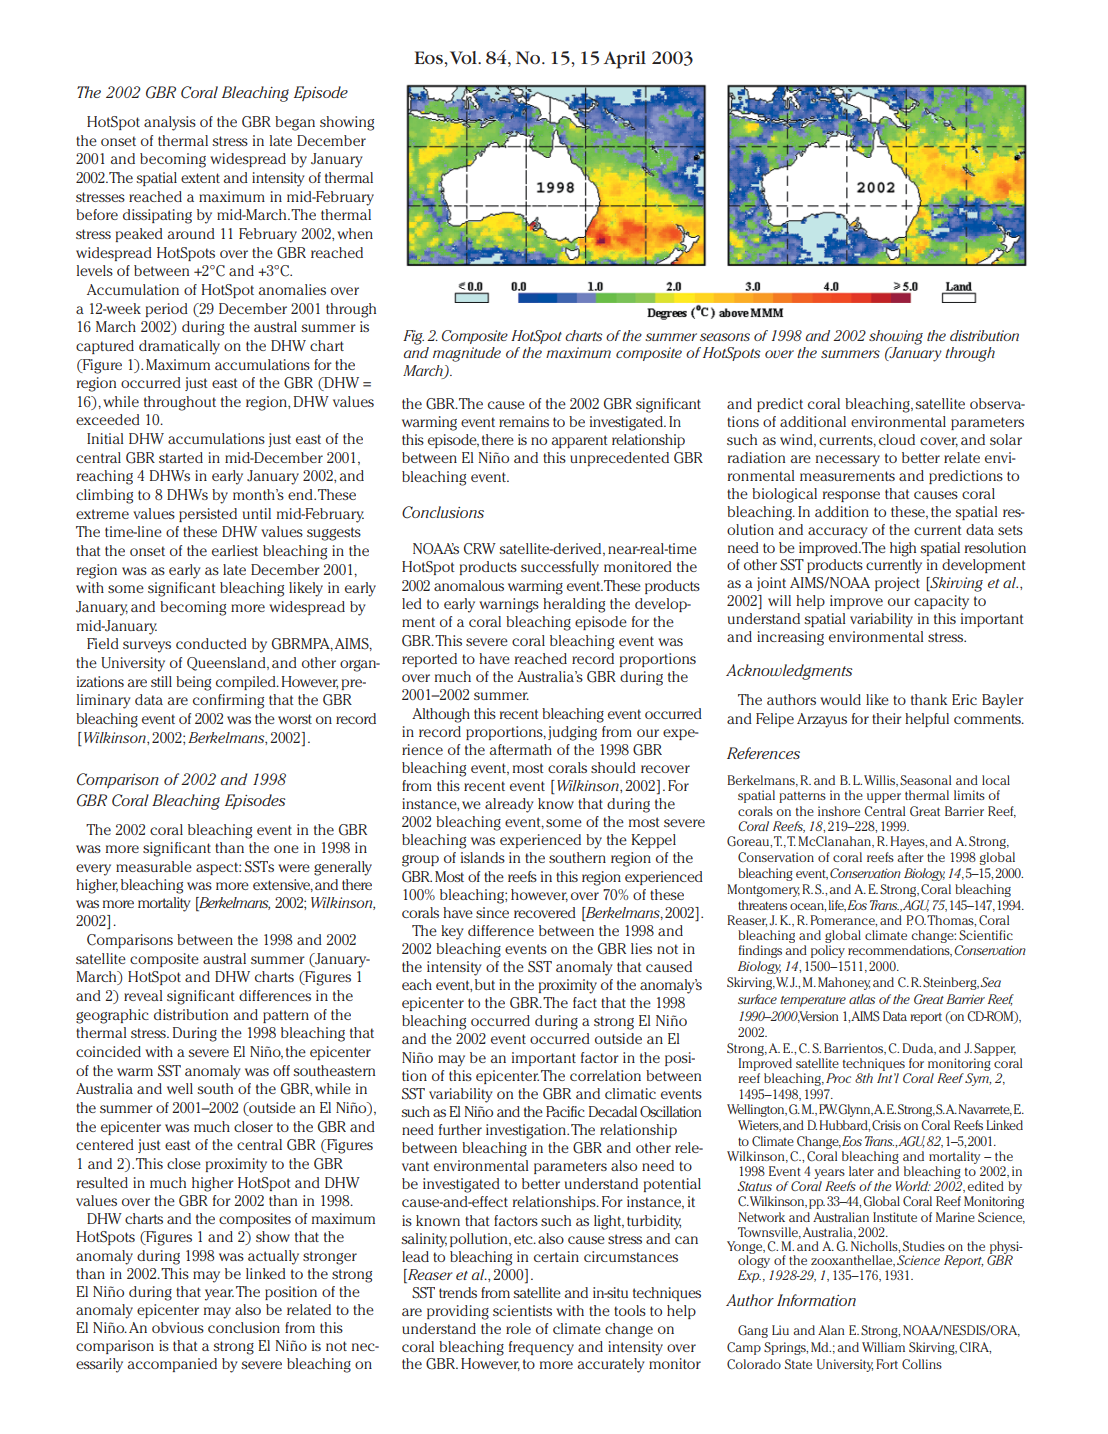  I want to click on frequency, so click(541, 1348).
